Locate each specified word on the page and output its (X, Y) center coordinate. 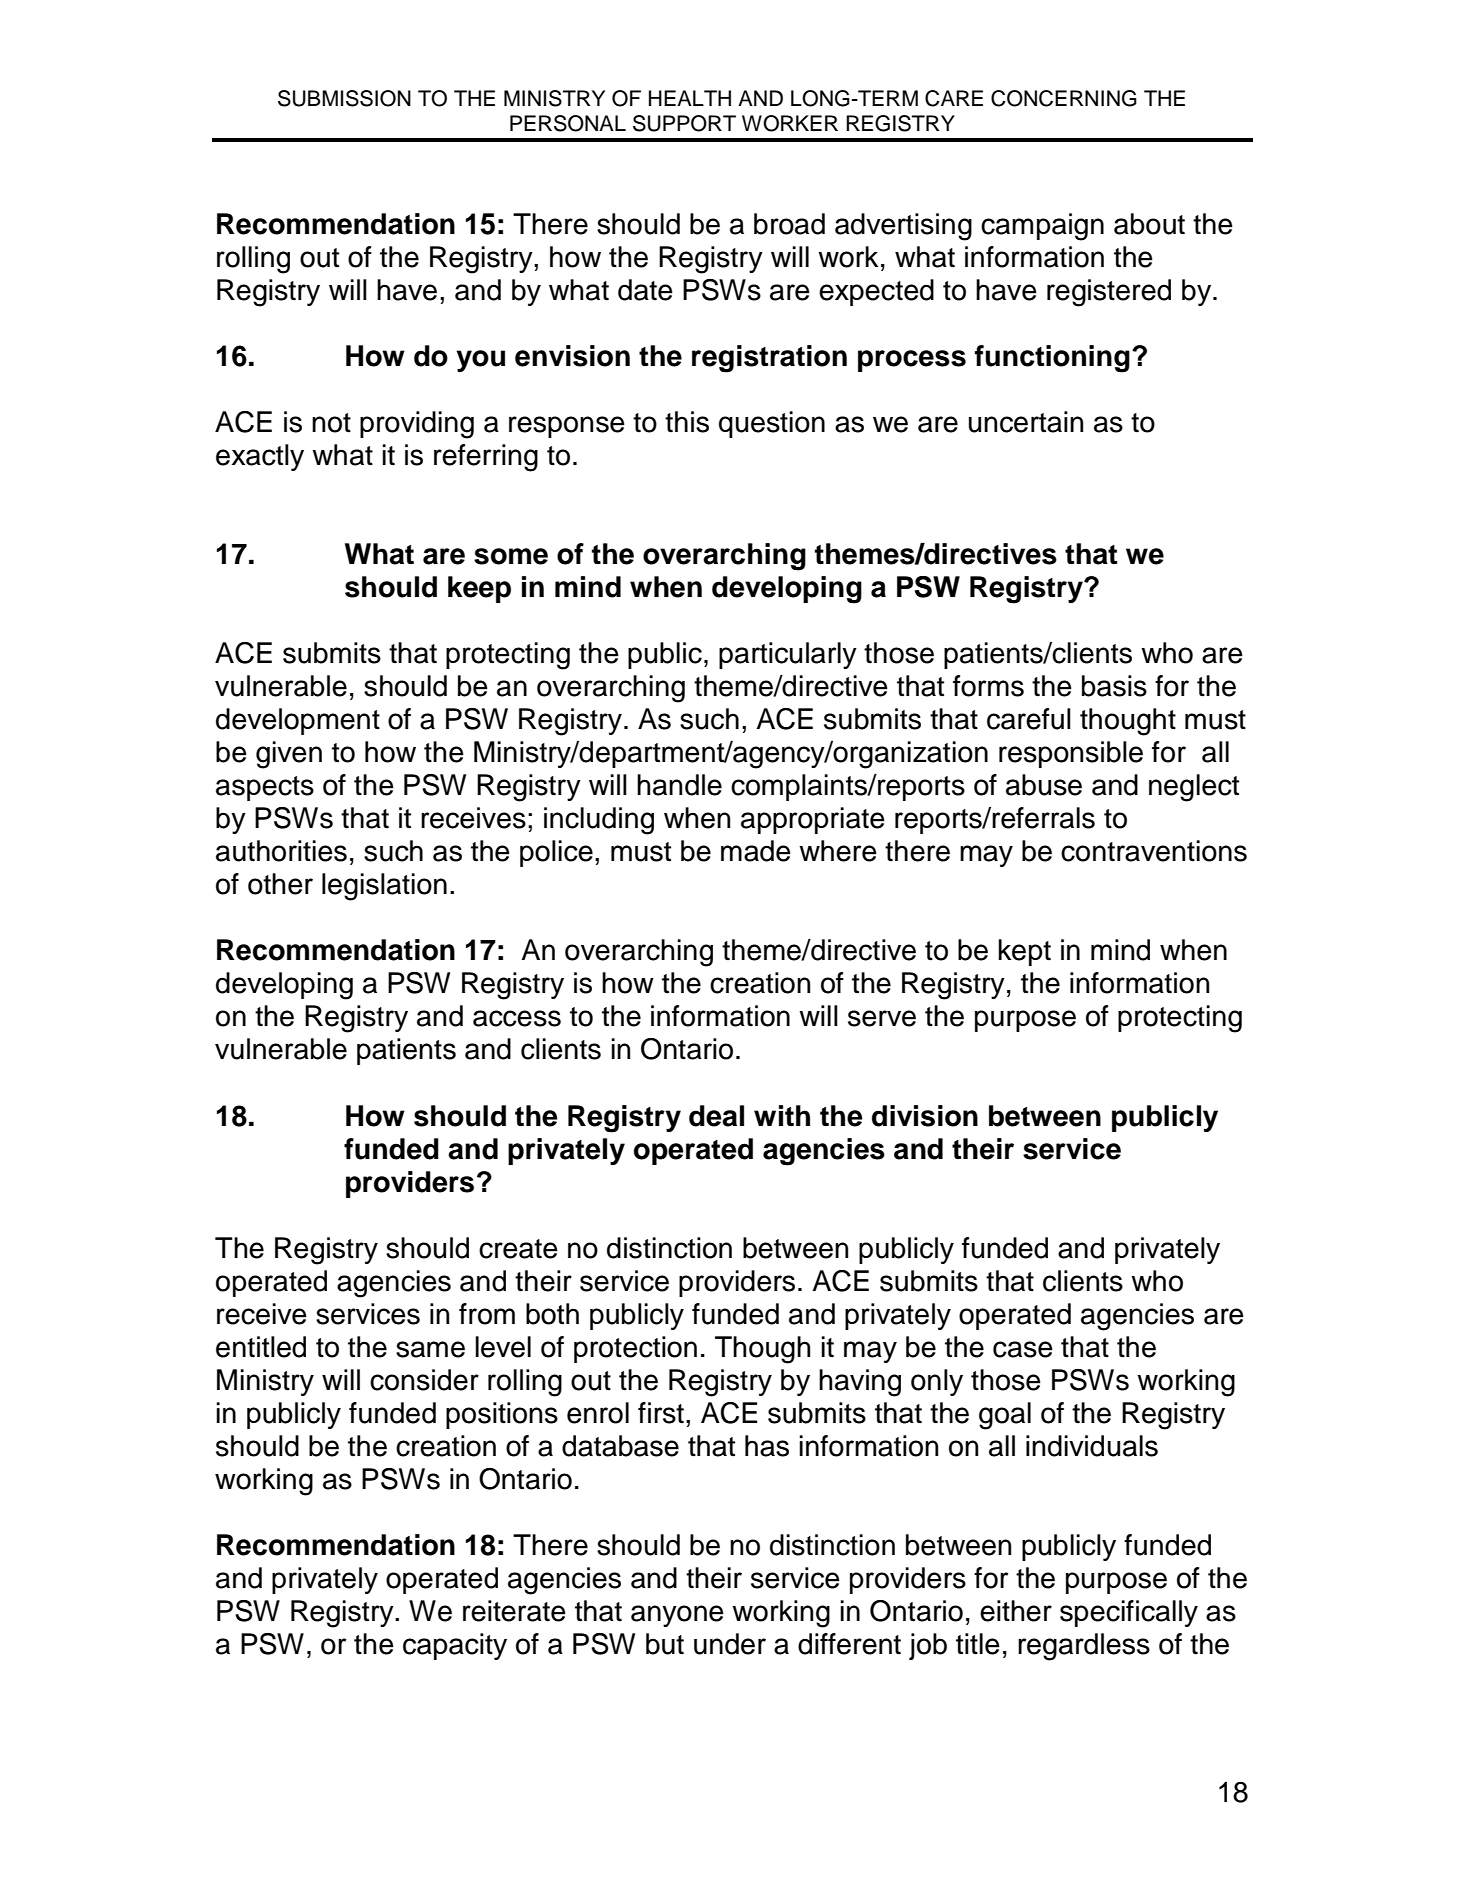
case (1023, 1349)
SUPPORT (684, 123)
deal (716, 1116)
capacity (455, 1646)
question (772, 424)
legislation (384, 887)
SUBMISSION (344, 98)
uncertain (1026, 422)
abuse (1044, 785)
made (756, 851)
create (518, 1249)
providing (417, 425)
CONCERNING (1064, 98)
